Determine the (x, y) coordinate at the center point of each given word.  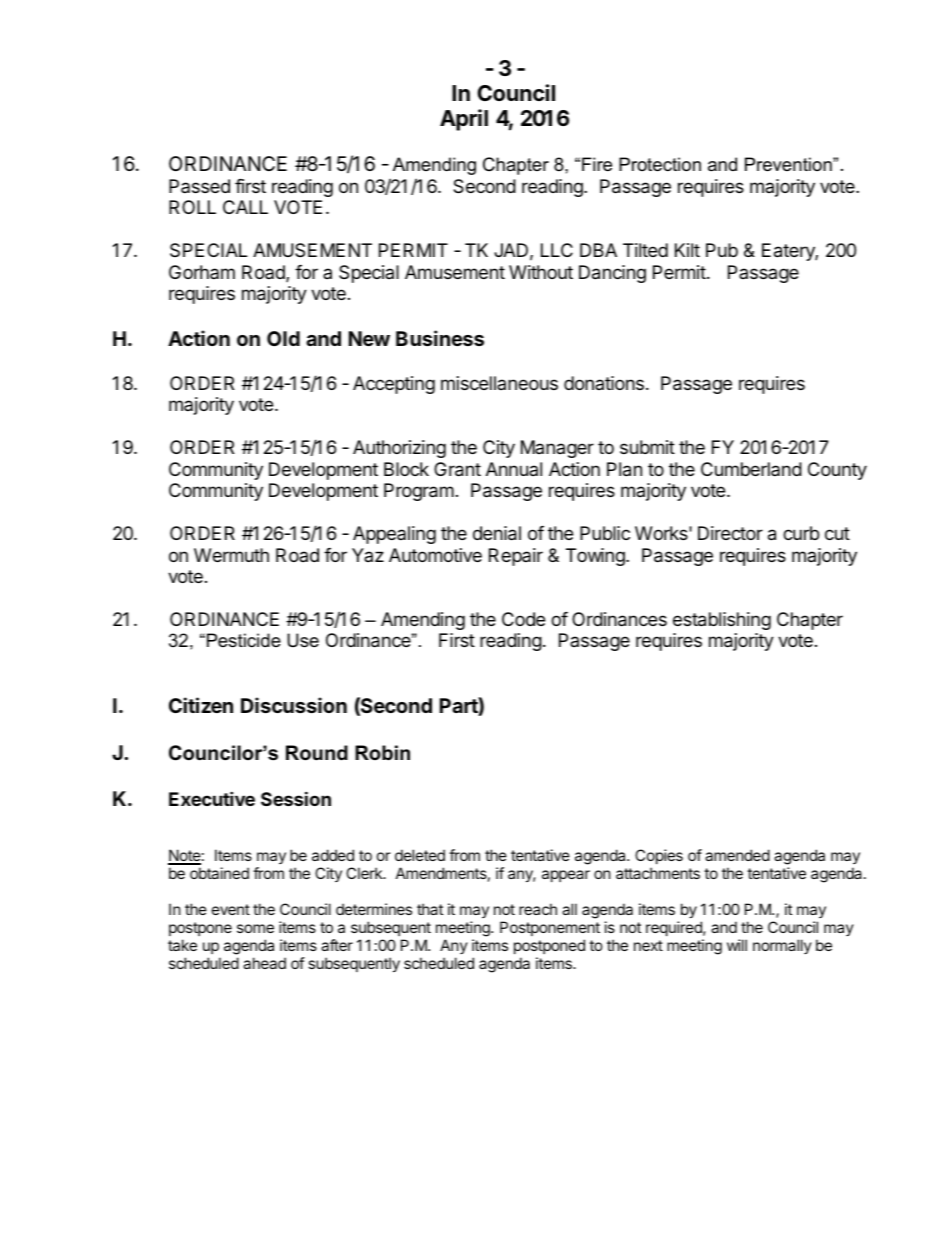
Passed (199, 186)
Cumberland (751, 469)
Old (283, 338)
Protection (660, 164)
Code (523, 619)
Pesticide (244, 640)
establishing (722, 621)
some (255, 928)
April (464, 120)
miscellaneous (499, 383)
